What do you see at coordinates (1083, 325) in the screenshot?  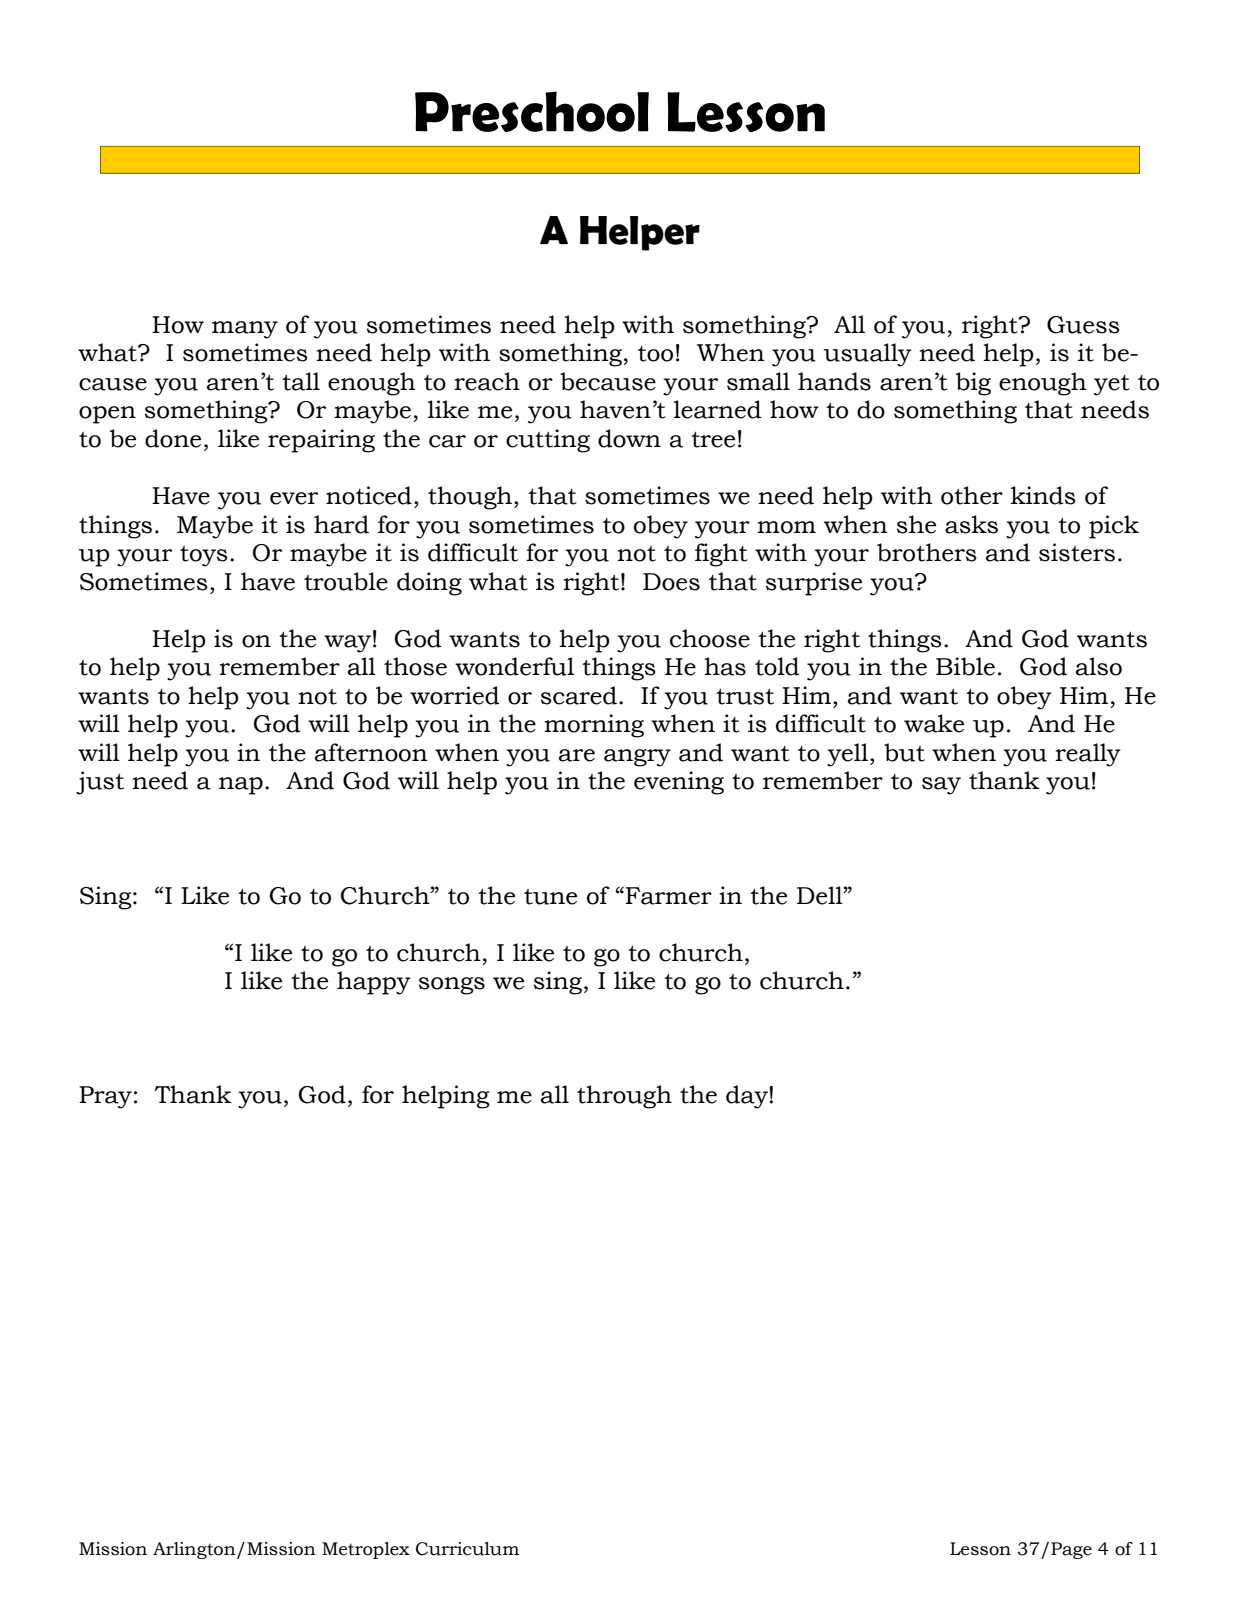 I see `Guess` at bounding box center [1083, 325].
